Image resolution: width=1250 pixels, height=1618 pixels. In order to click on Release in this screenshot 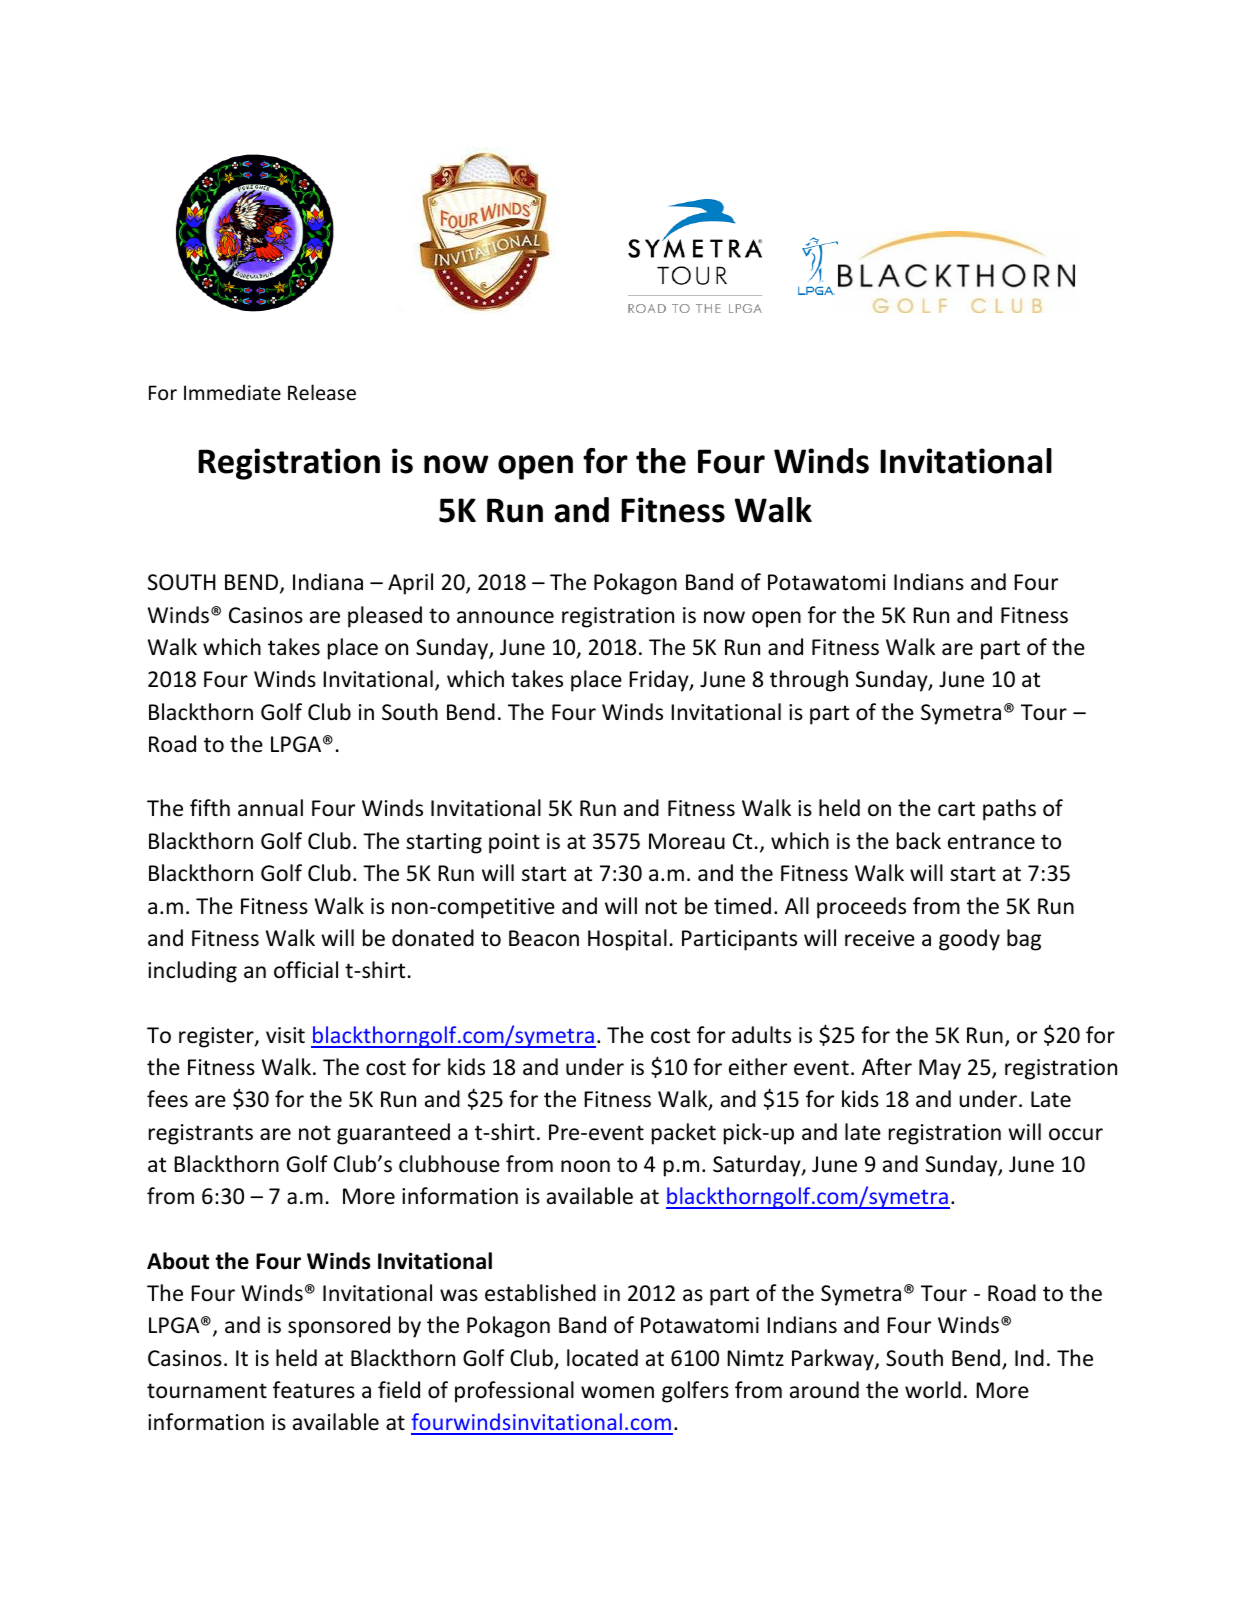, I will do `click(322, 392)`.
